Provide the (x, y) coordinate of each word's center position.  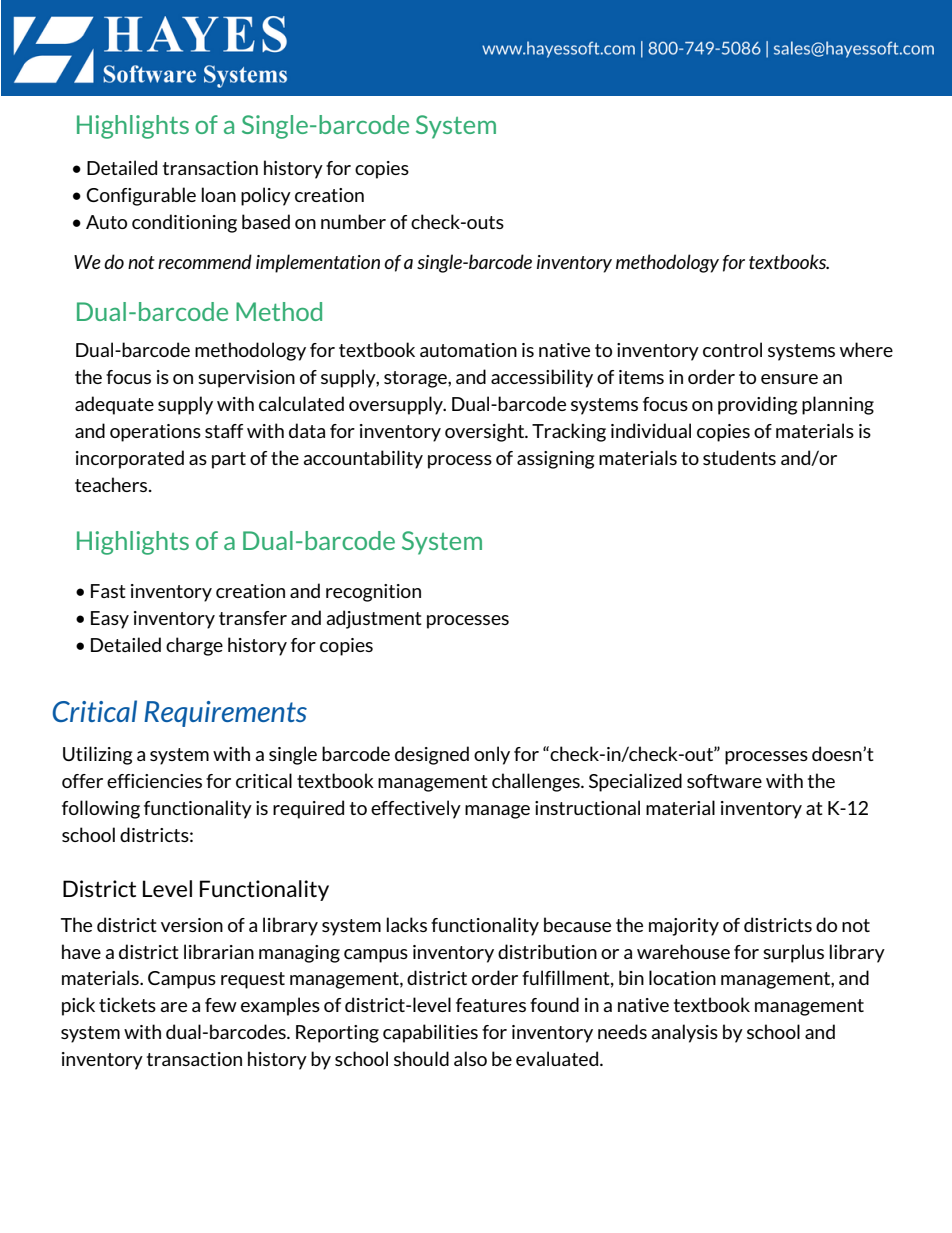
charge (194, 646)
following (101, 809)
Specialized (635, 782)
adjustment (374, 619)
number (353, 221)
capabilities (430, 1033)
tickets (127, 1004)
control (732, 349)
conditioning (184, 223)
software (724, 781)
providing (757, 405)
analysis (684, 1033)
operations (155, 433)
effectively (416, 809)
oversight (486, 432)
